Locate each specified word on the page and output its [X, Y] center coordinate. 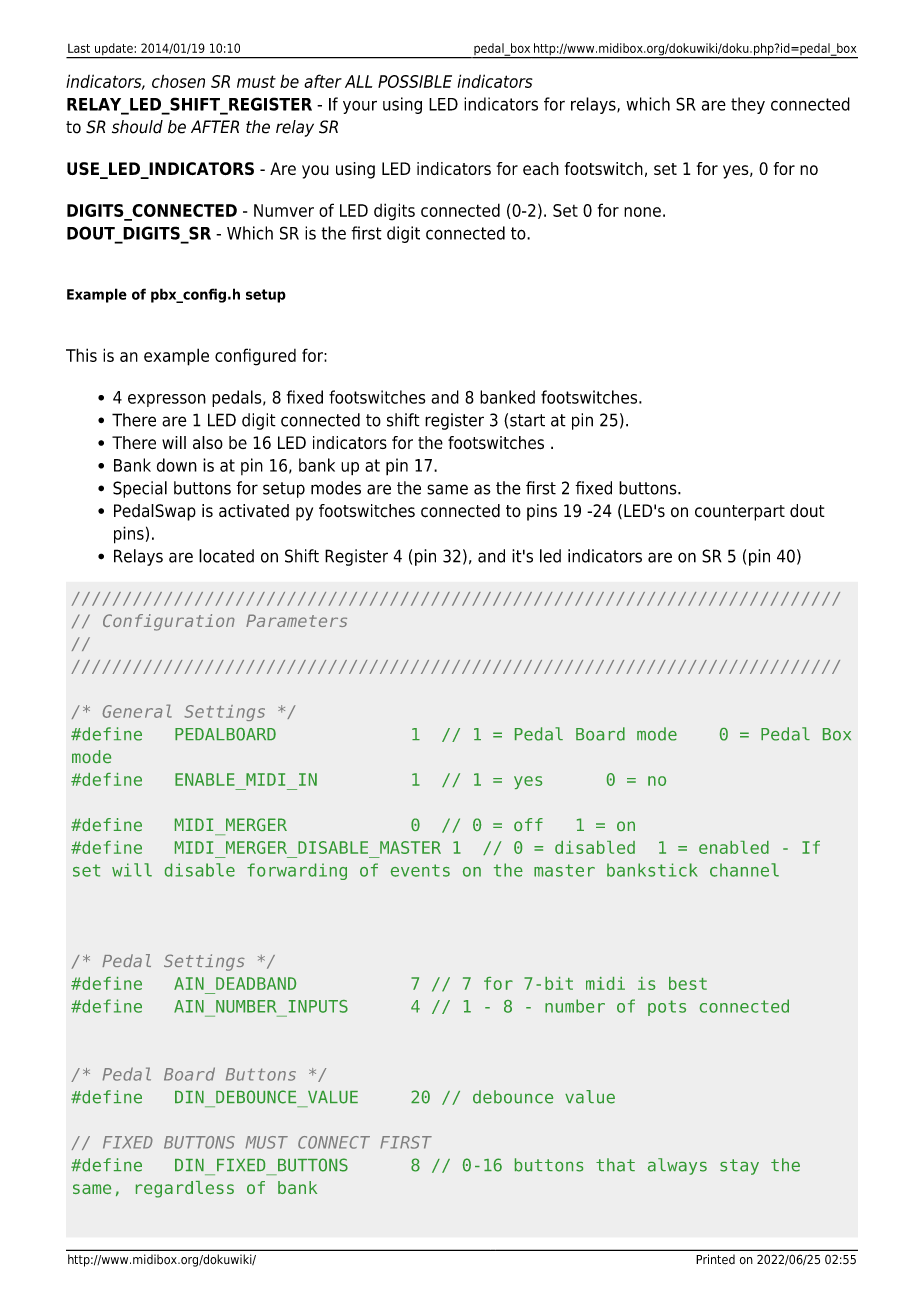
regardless [185, 1189]
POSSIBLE [415, 81]
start [527, 420]
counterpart [740, 513]
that [615, 1165]
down [177, 465]
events [420, 870]
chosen [178, 81]
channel [744, 870]
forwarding [297, 871]
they [748, 105]
